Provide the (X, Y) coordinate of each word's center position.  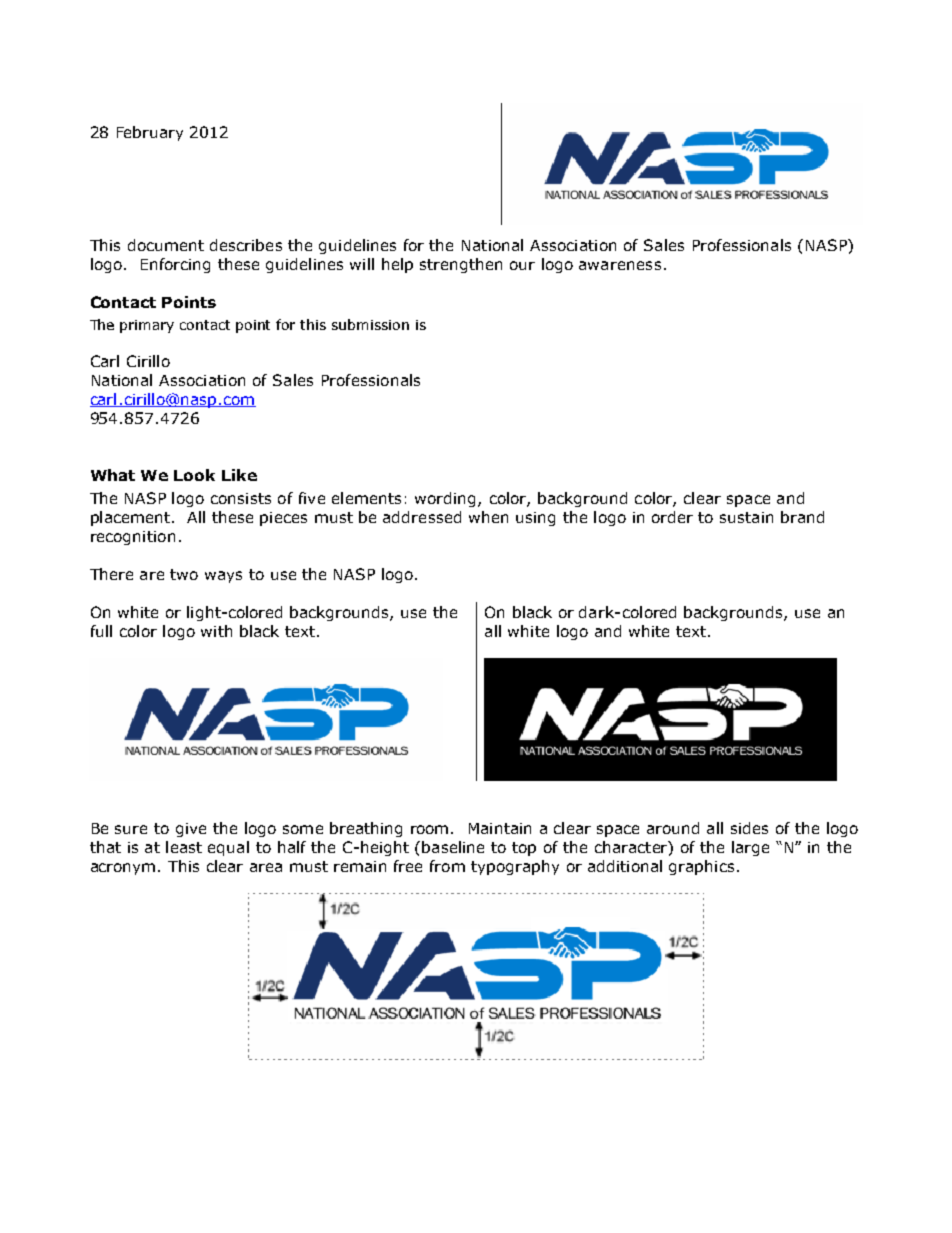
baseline (453, 847)
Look (194, 475)
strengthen (461, 265)
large (750, 848)
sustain (746, 517)
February (150, 133)
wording (447, 499)
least (184, 847)
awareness (620, 265)
